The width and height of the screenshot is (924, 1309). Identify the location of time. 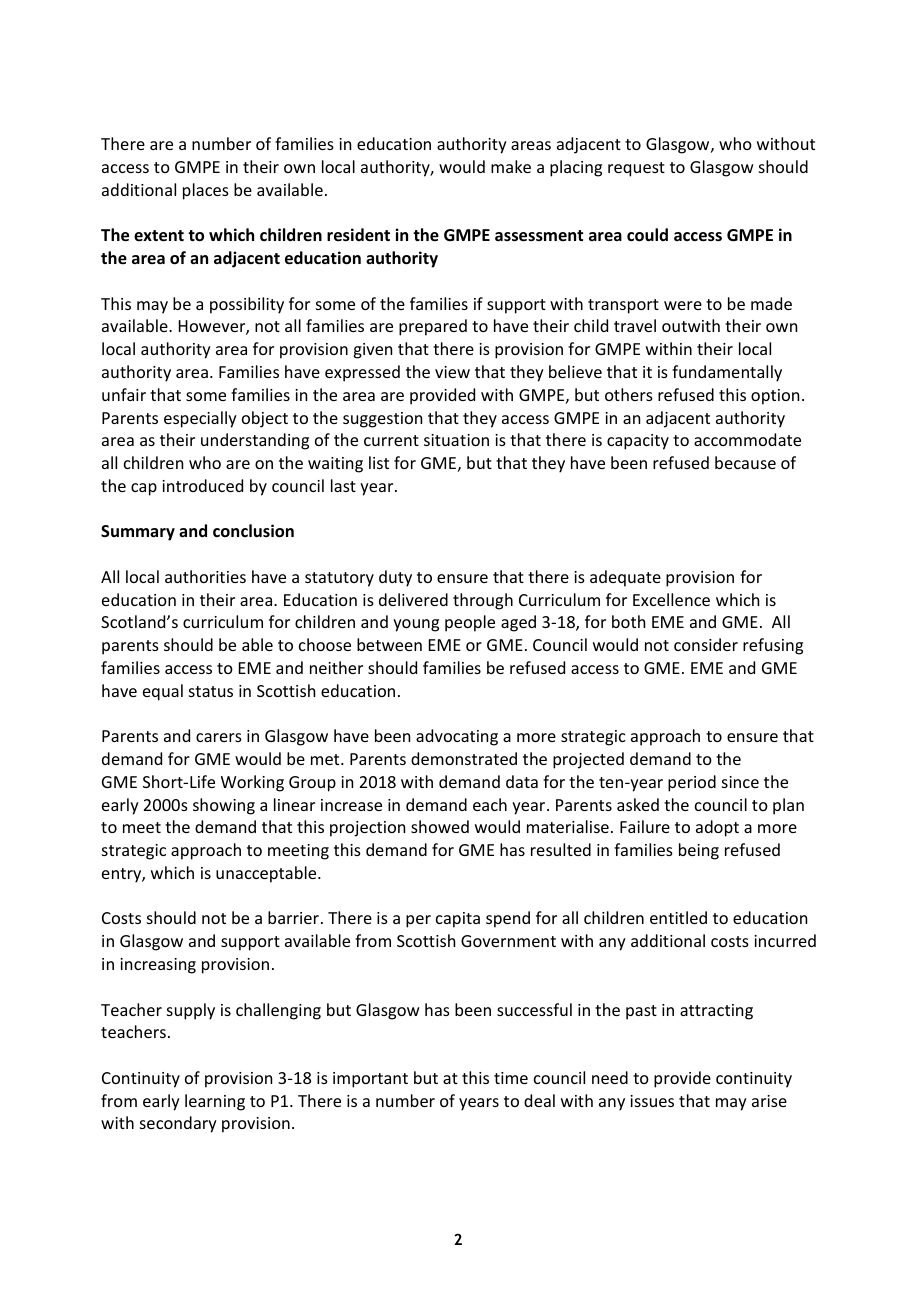
(511, 1078).
